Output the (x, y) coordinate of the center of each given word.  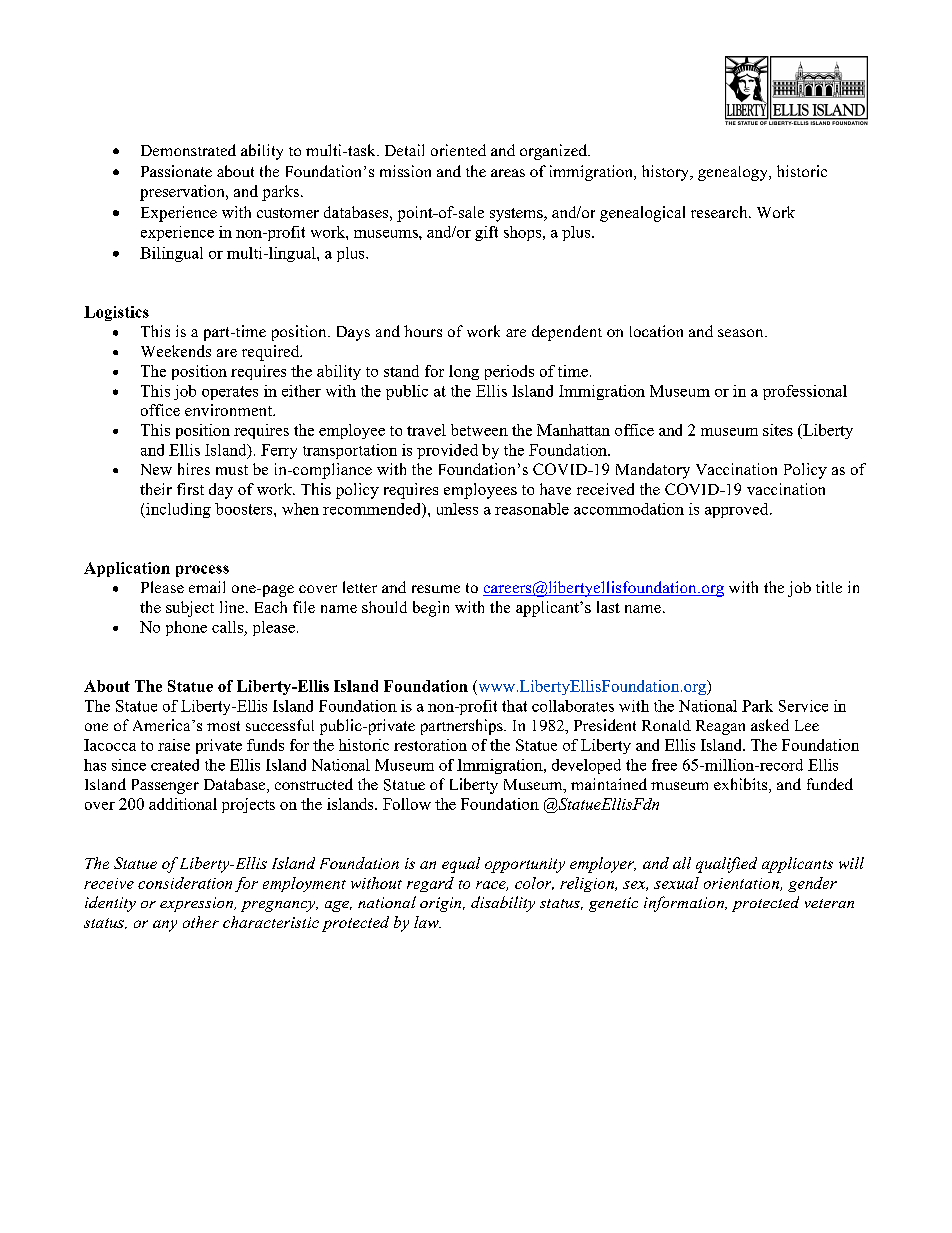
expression (198, 904)
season (742, 333)
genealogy (734, 173)
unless (457, 509)
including (177, 510)
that (514, 706)
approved (738, 510)
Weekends (176, 351)
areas (508, 173)
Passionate (176, 171)
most (223, 726)
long (464, 372)
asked (770, 725)
